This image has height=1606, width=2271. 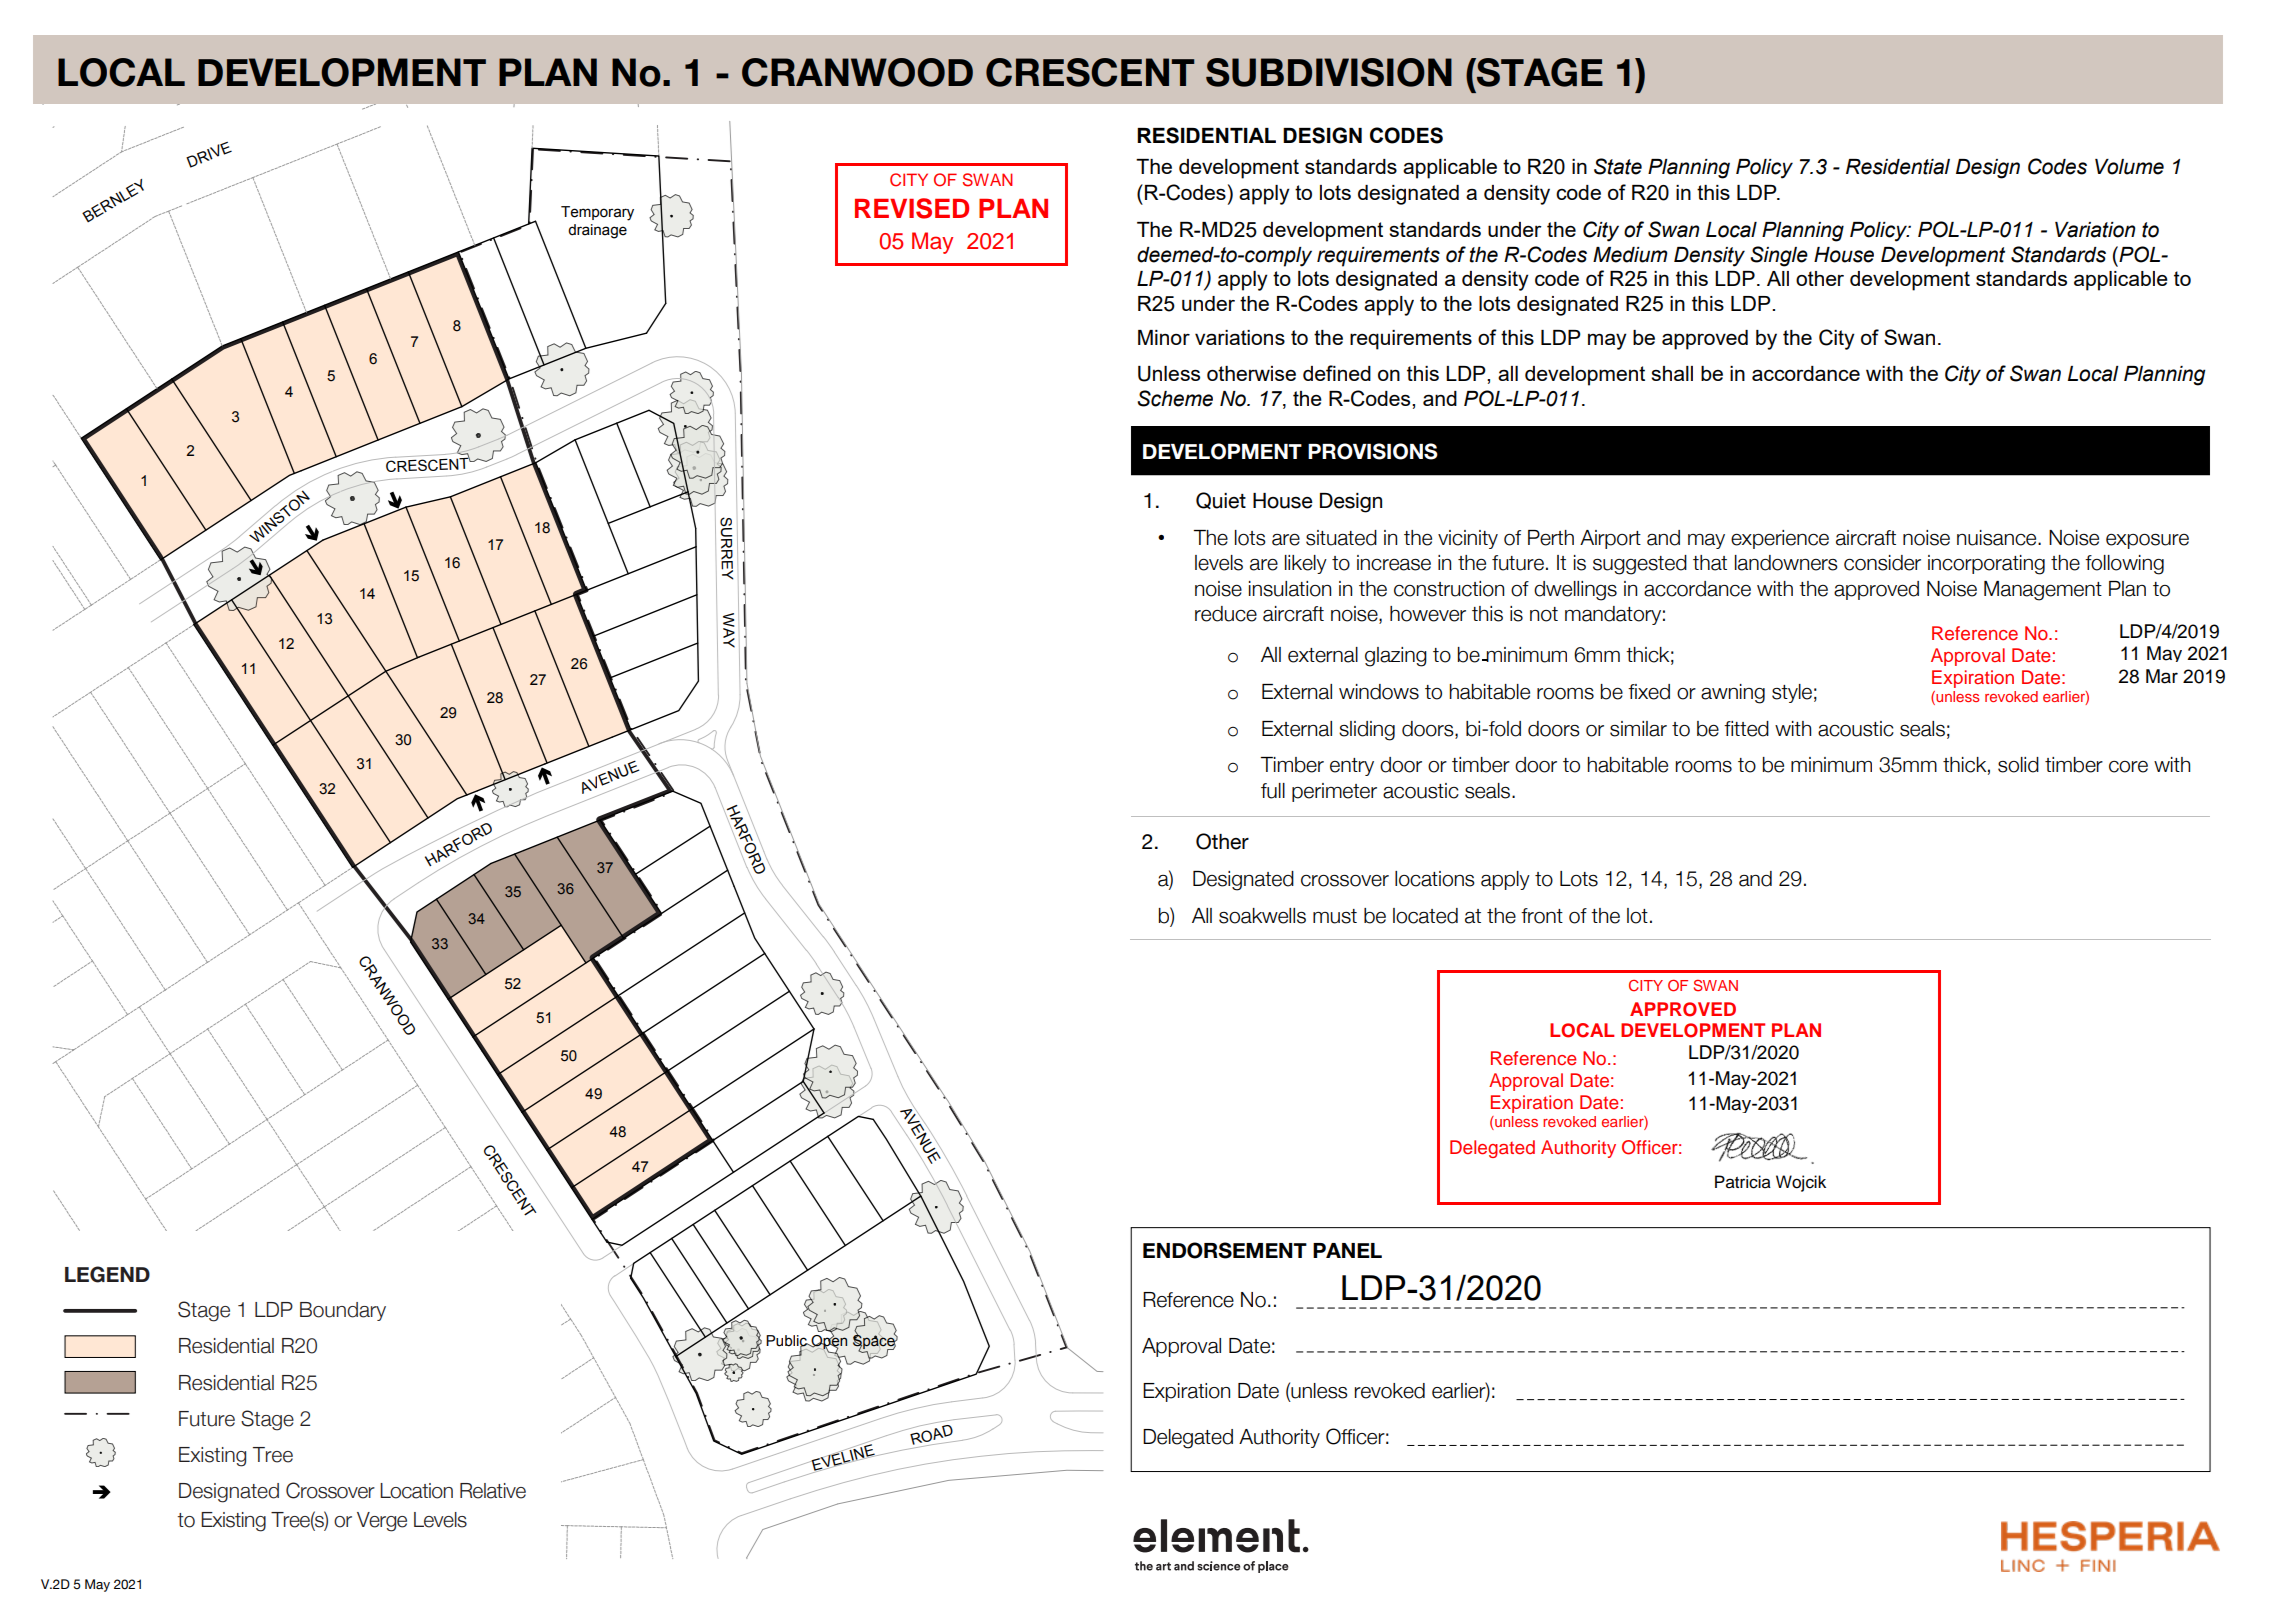 I want to click on ENDORSEMENT, so click(x=1225, y=1250).
